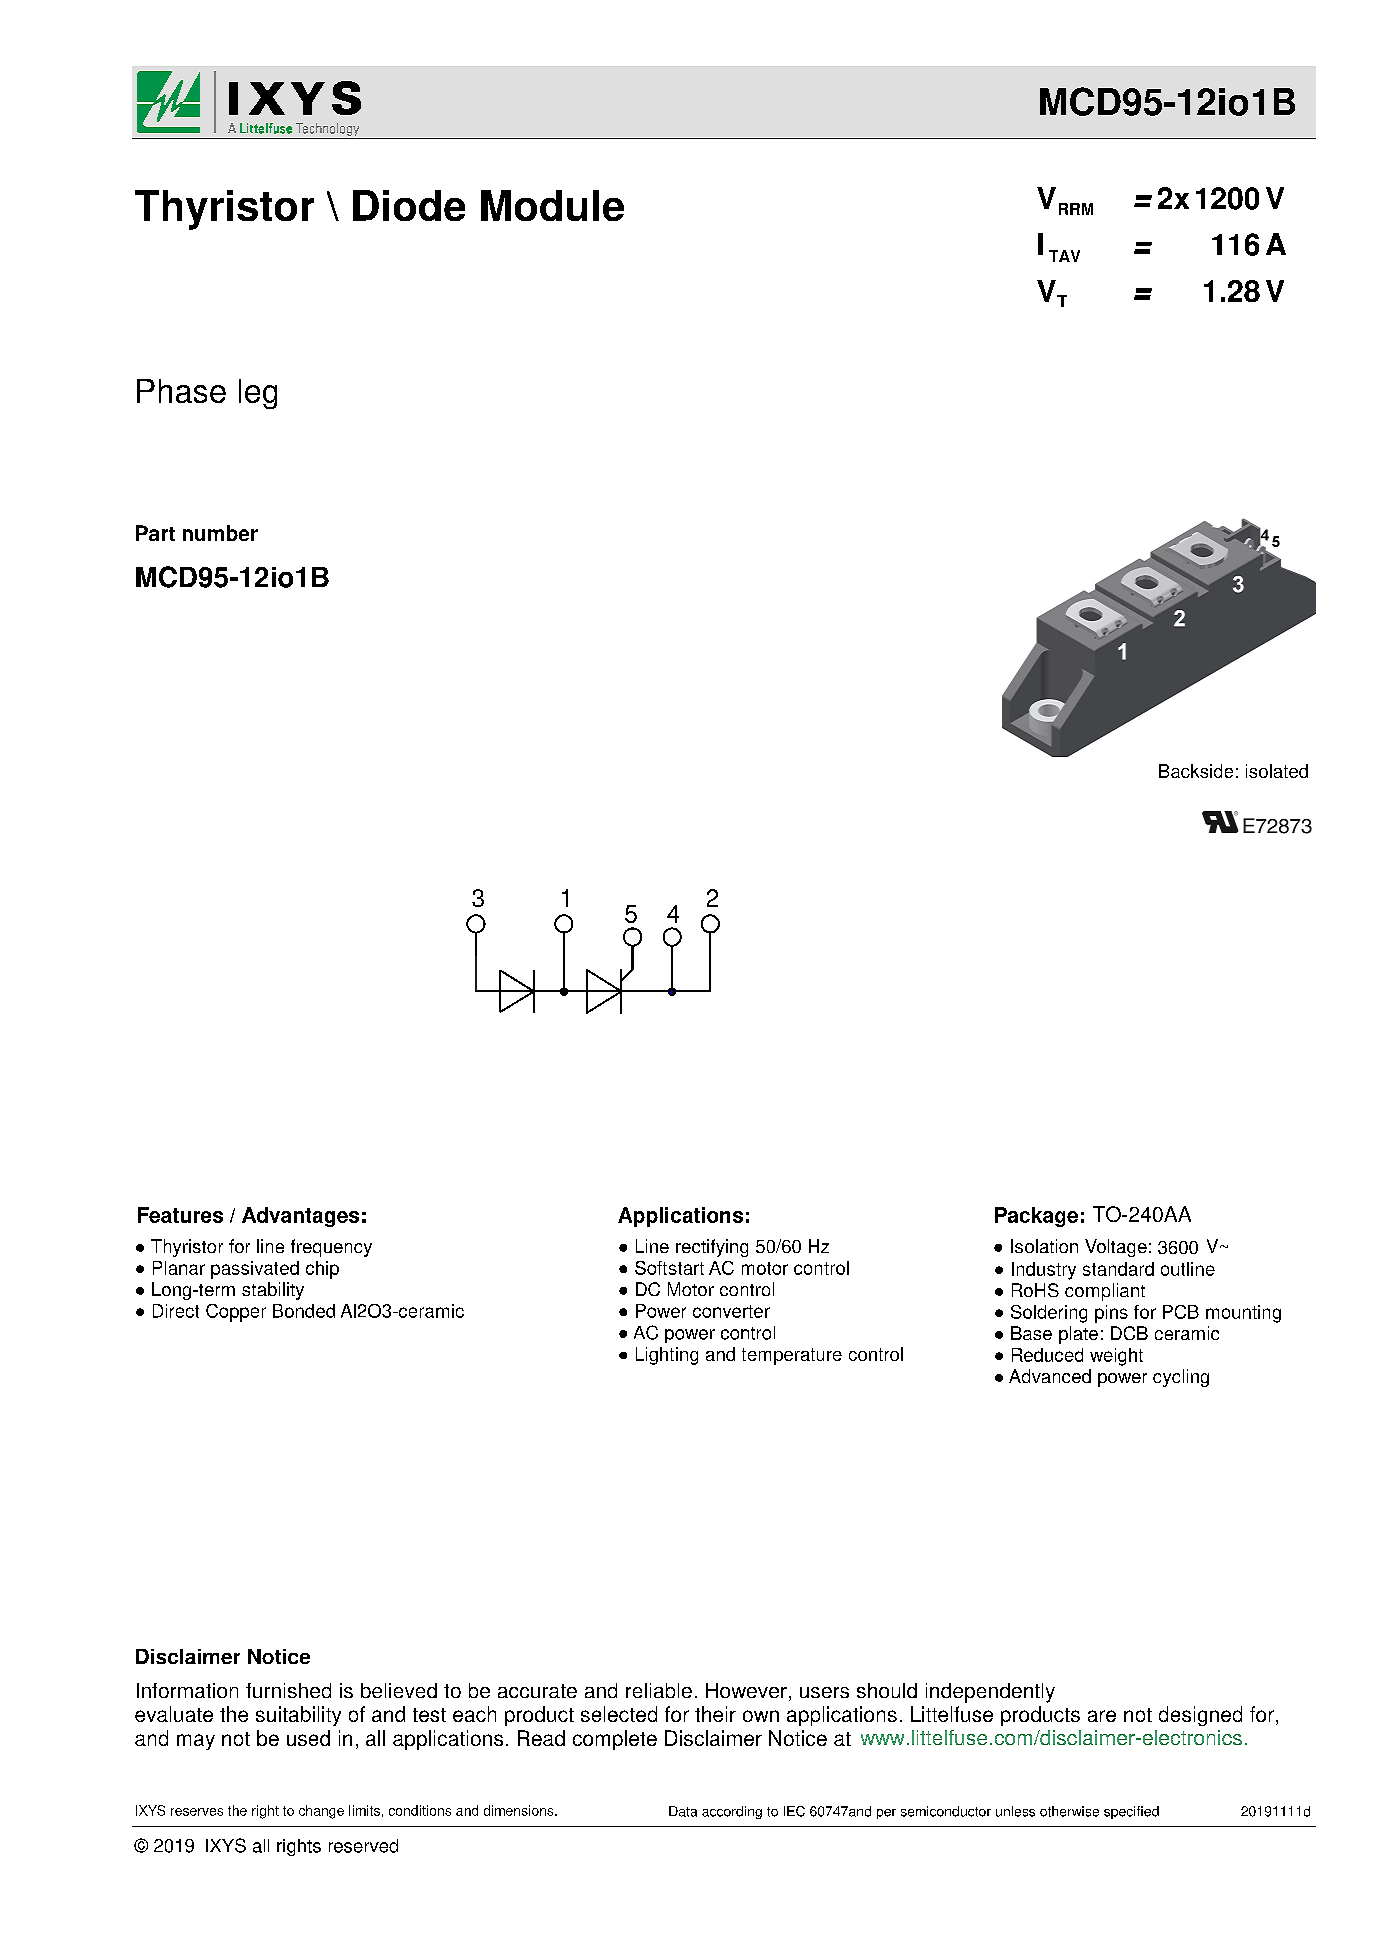 Image resolution: width=1384 pixels, height=1958 pixels. What do you see at coordinates (1064, 256) in the document?
I see `TAV` at bounding box center [1064, 256].
